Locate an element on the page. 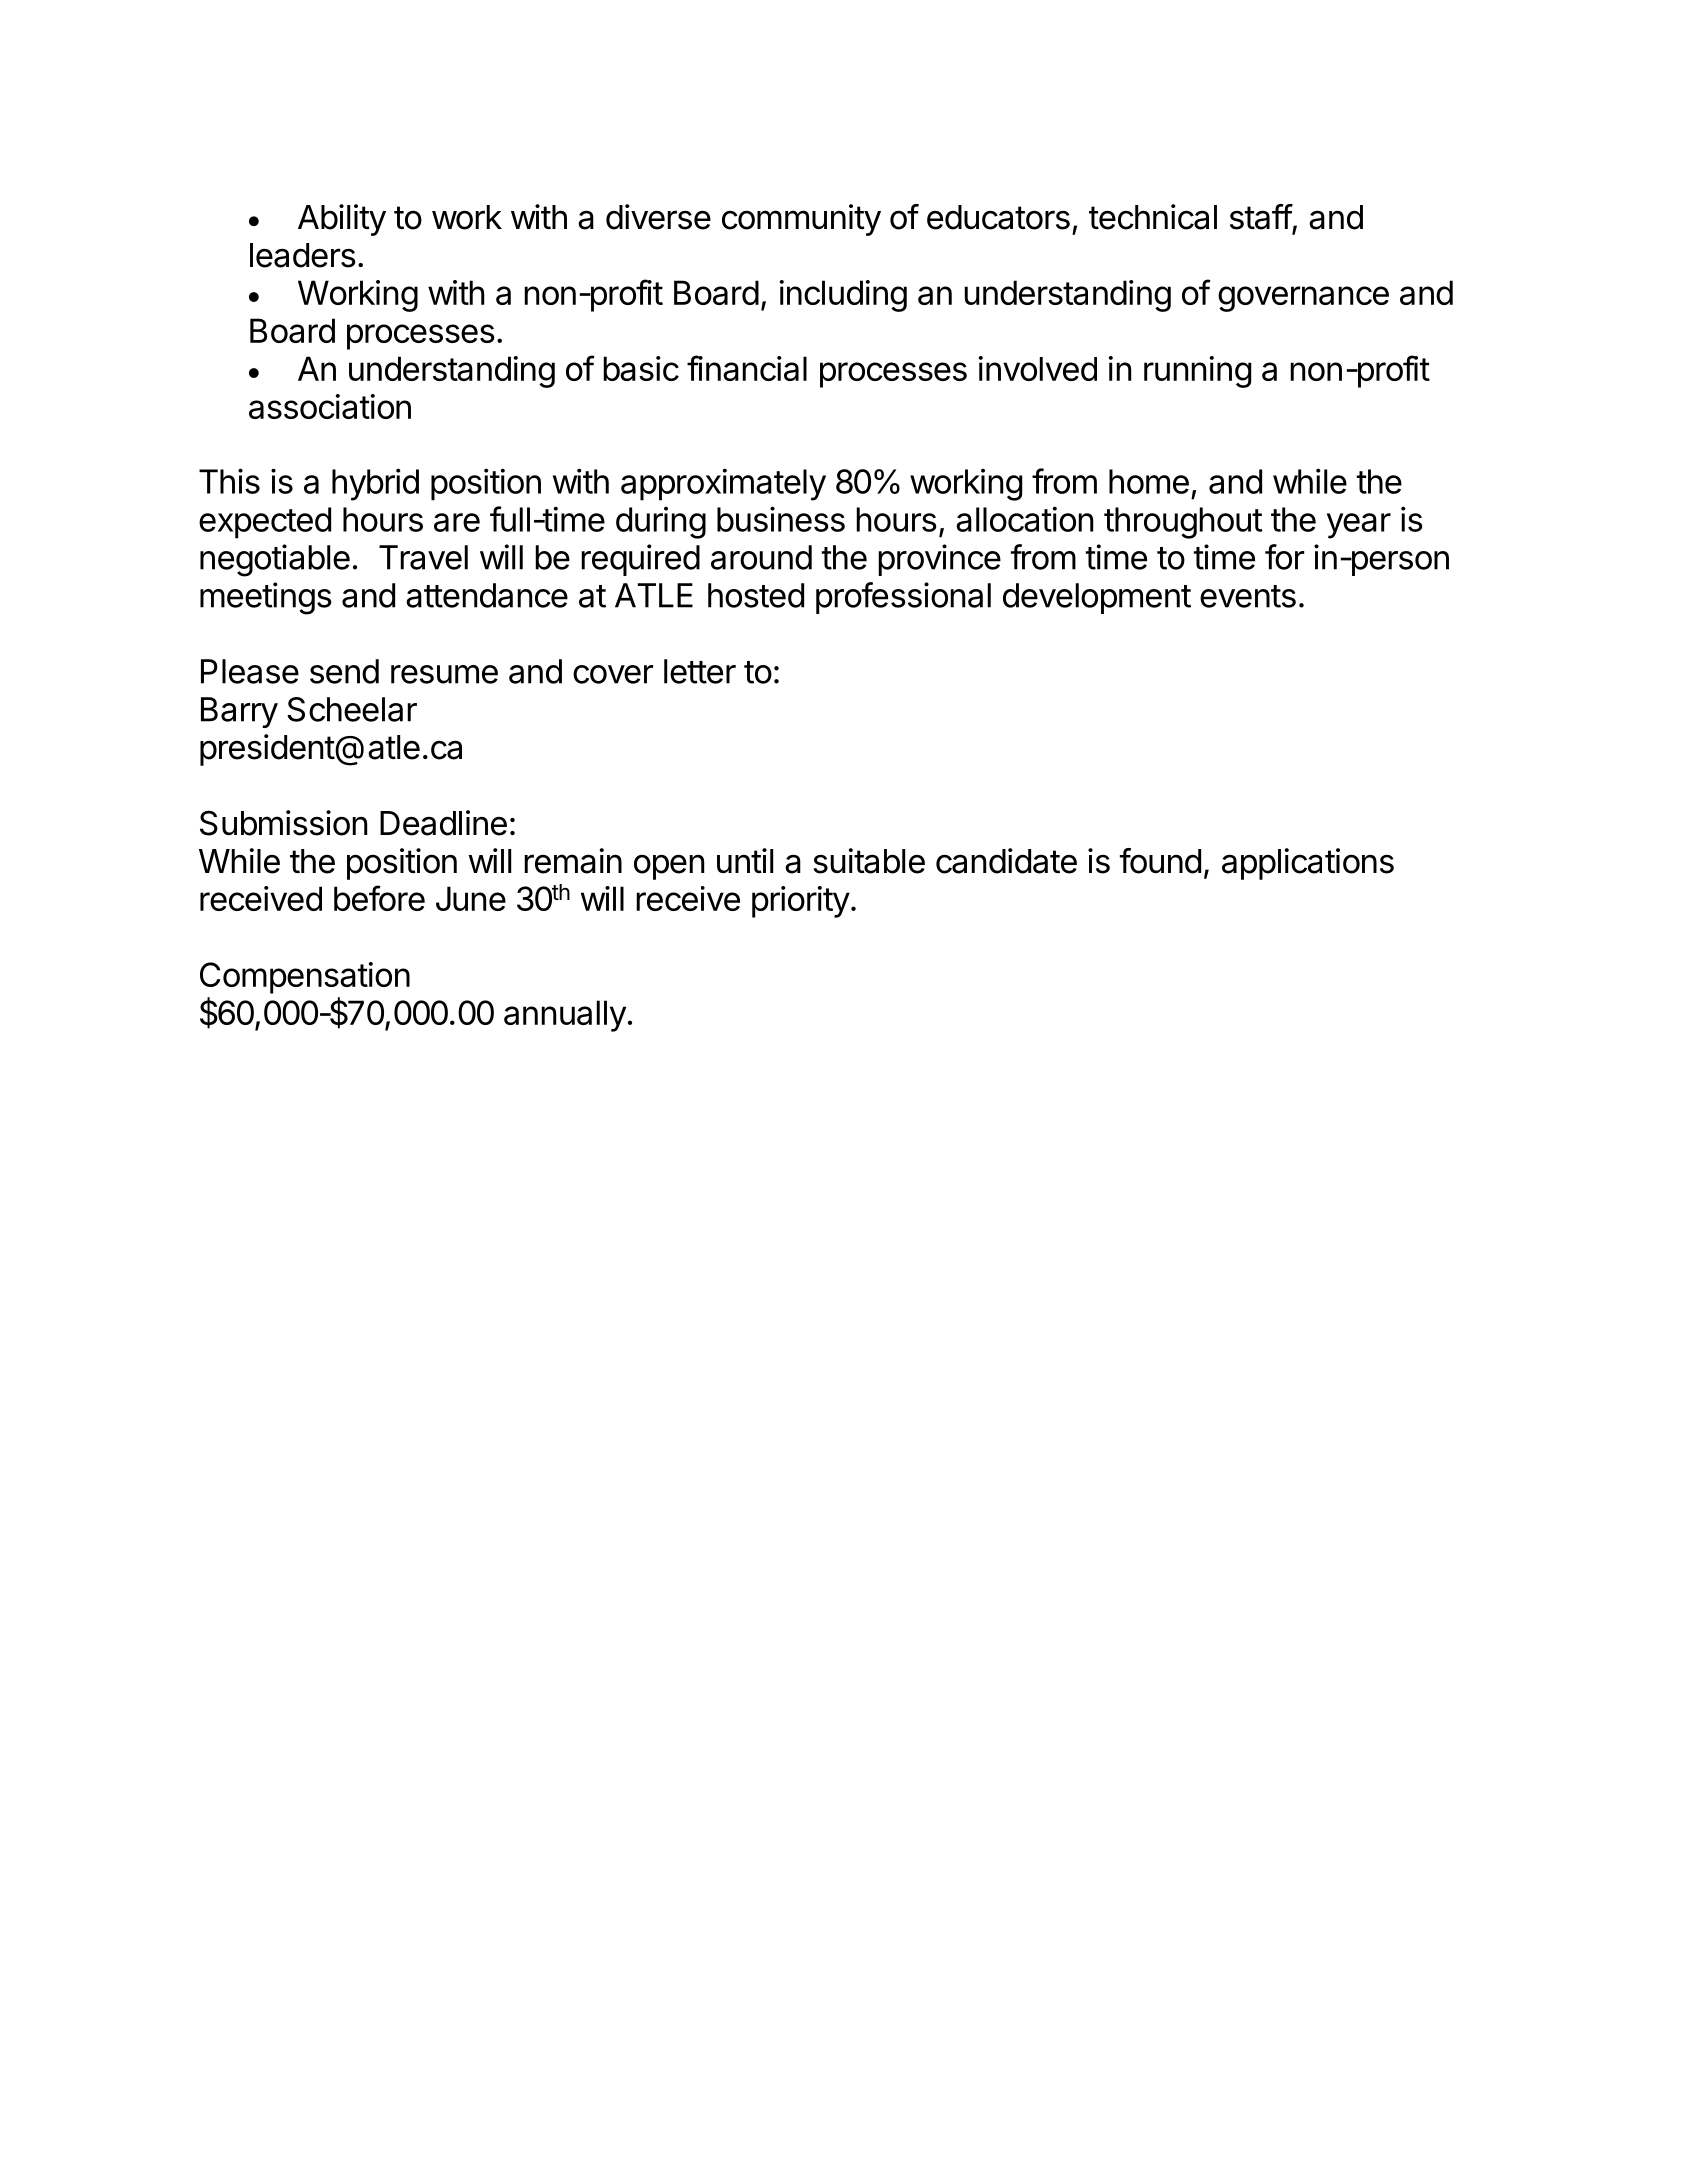  found is located at coordinates (1160, 861).
